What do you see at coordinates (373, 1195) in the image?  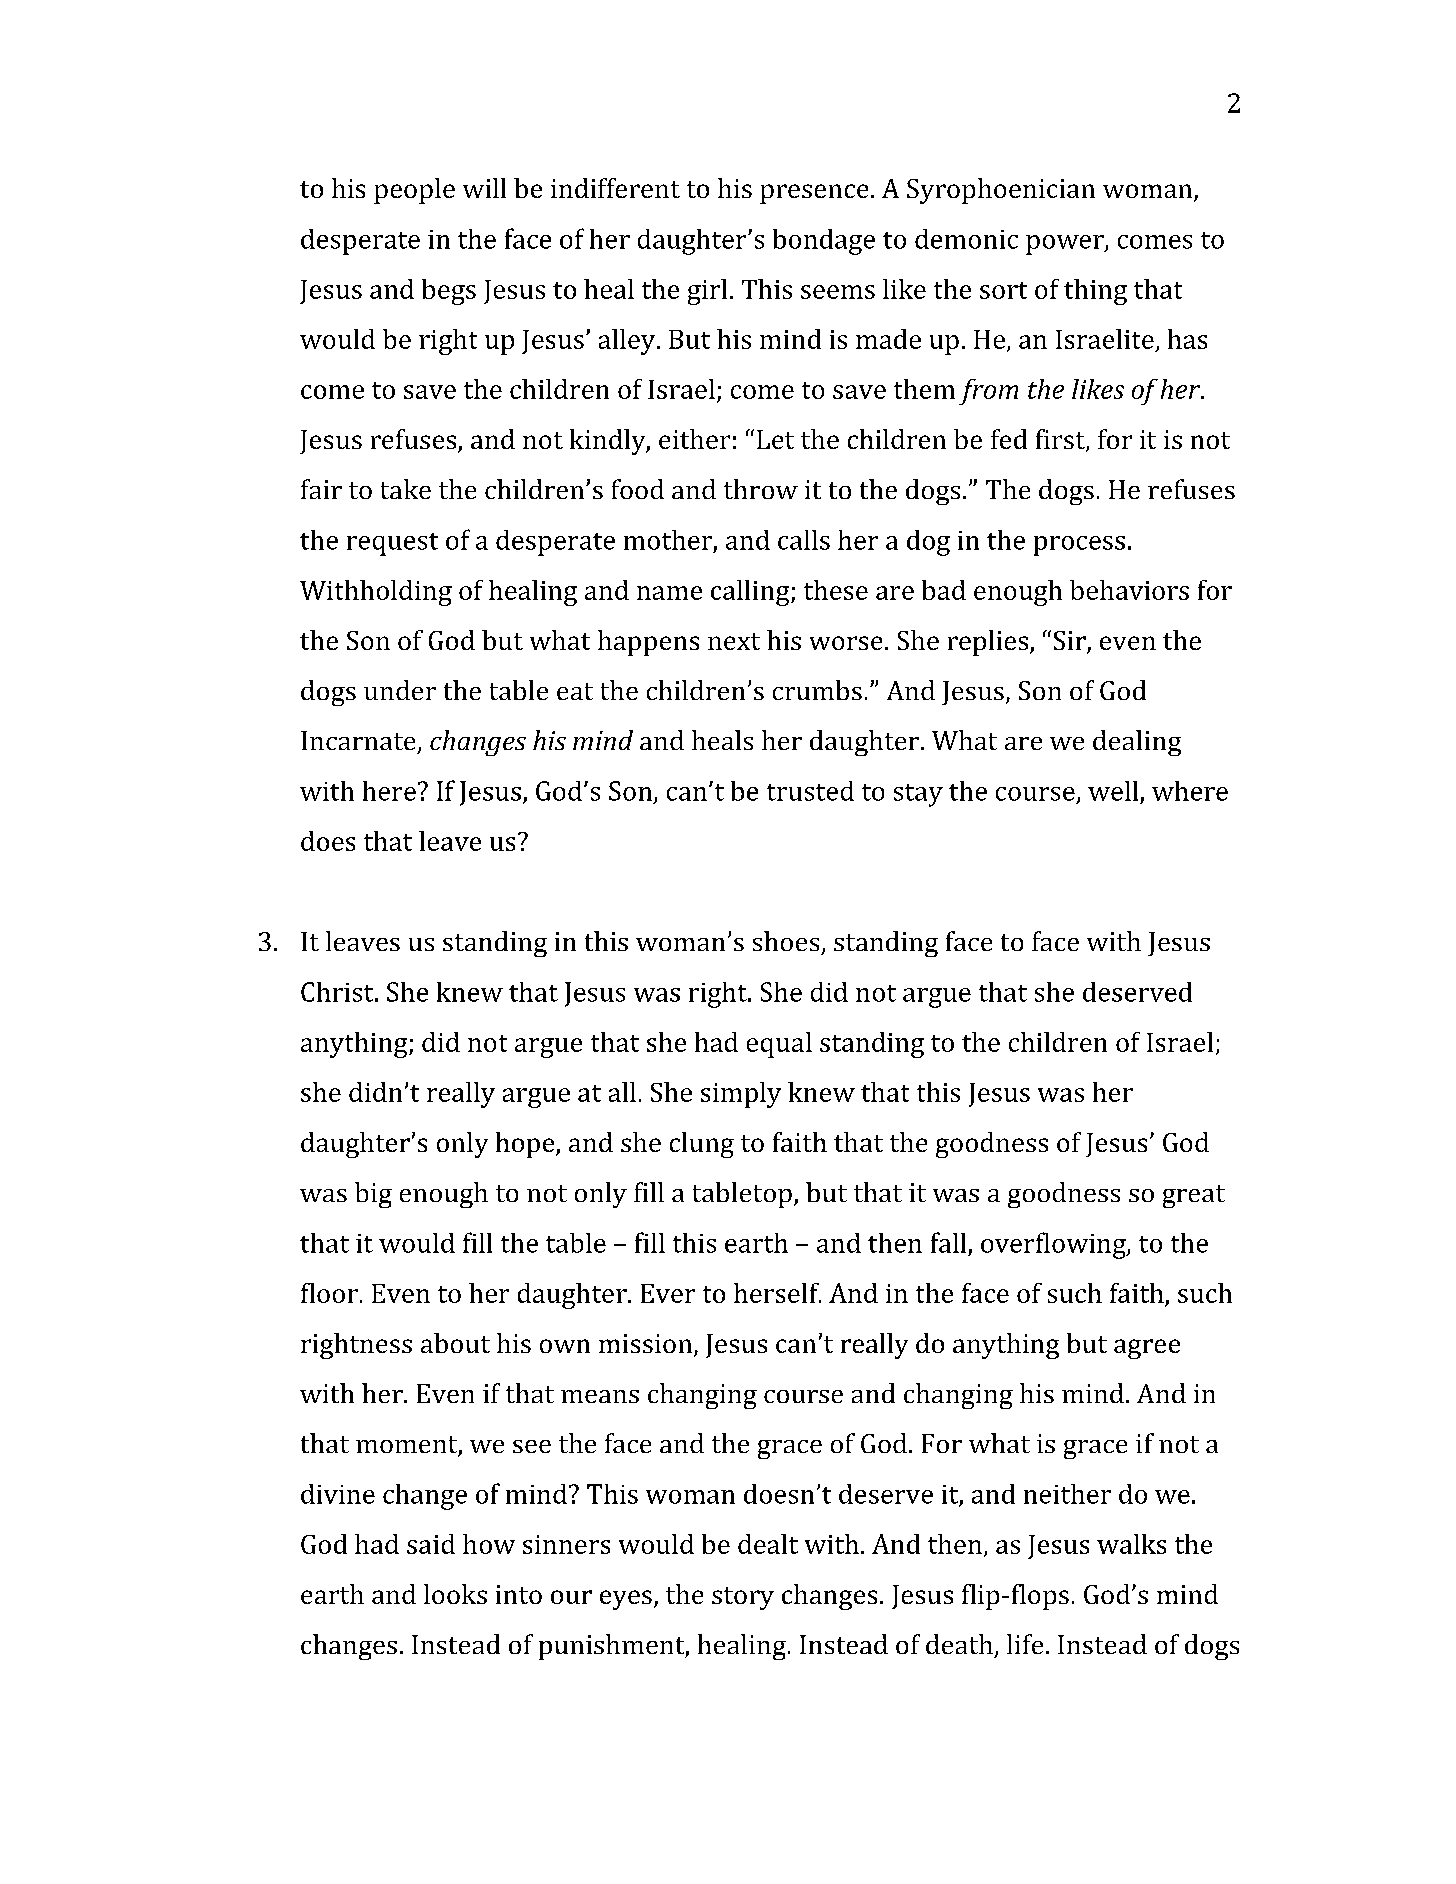 I see `big` at bounding box center [373, 1195].
